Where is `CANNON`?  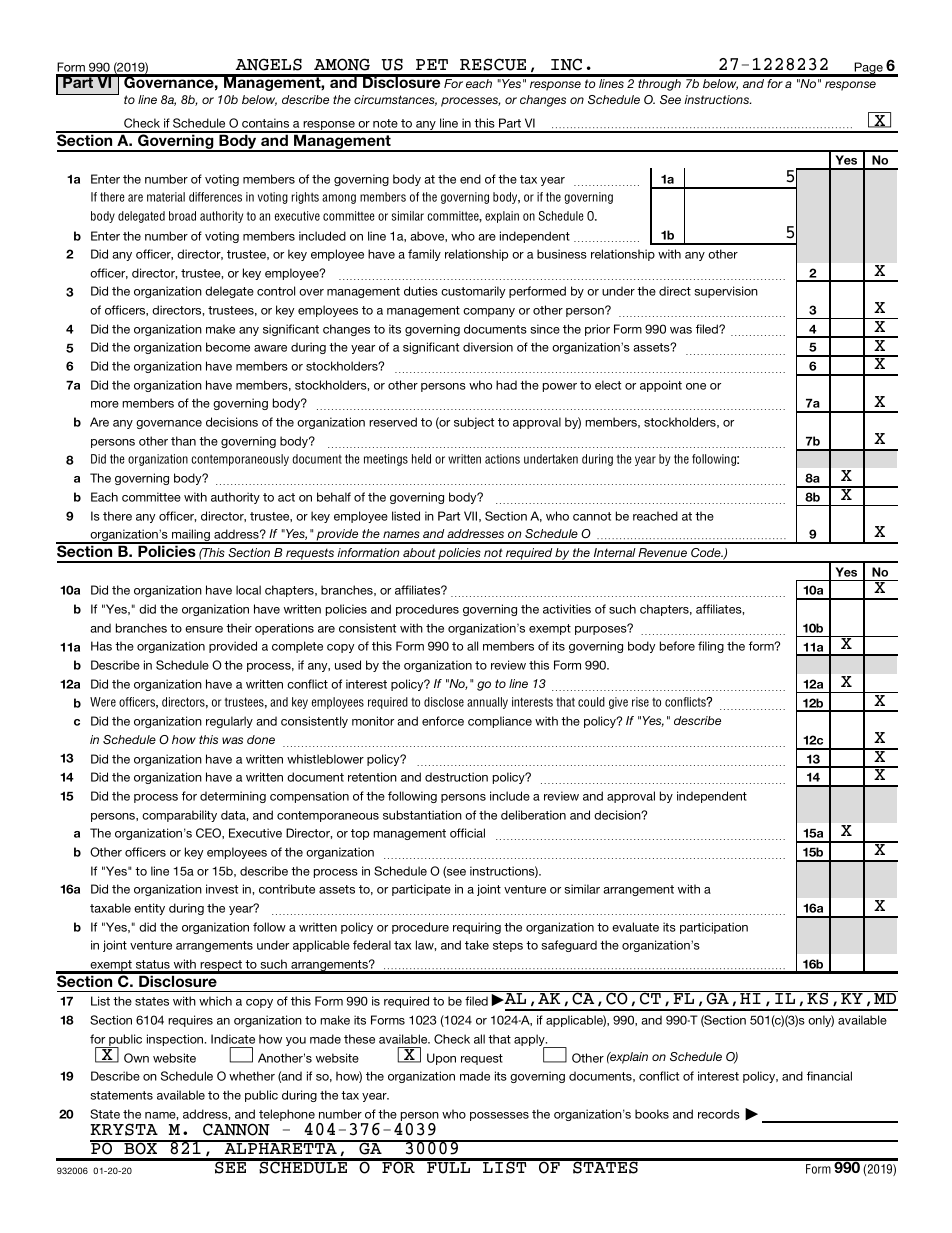 CANNON is located at coordinates (236, 1129).
